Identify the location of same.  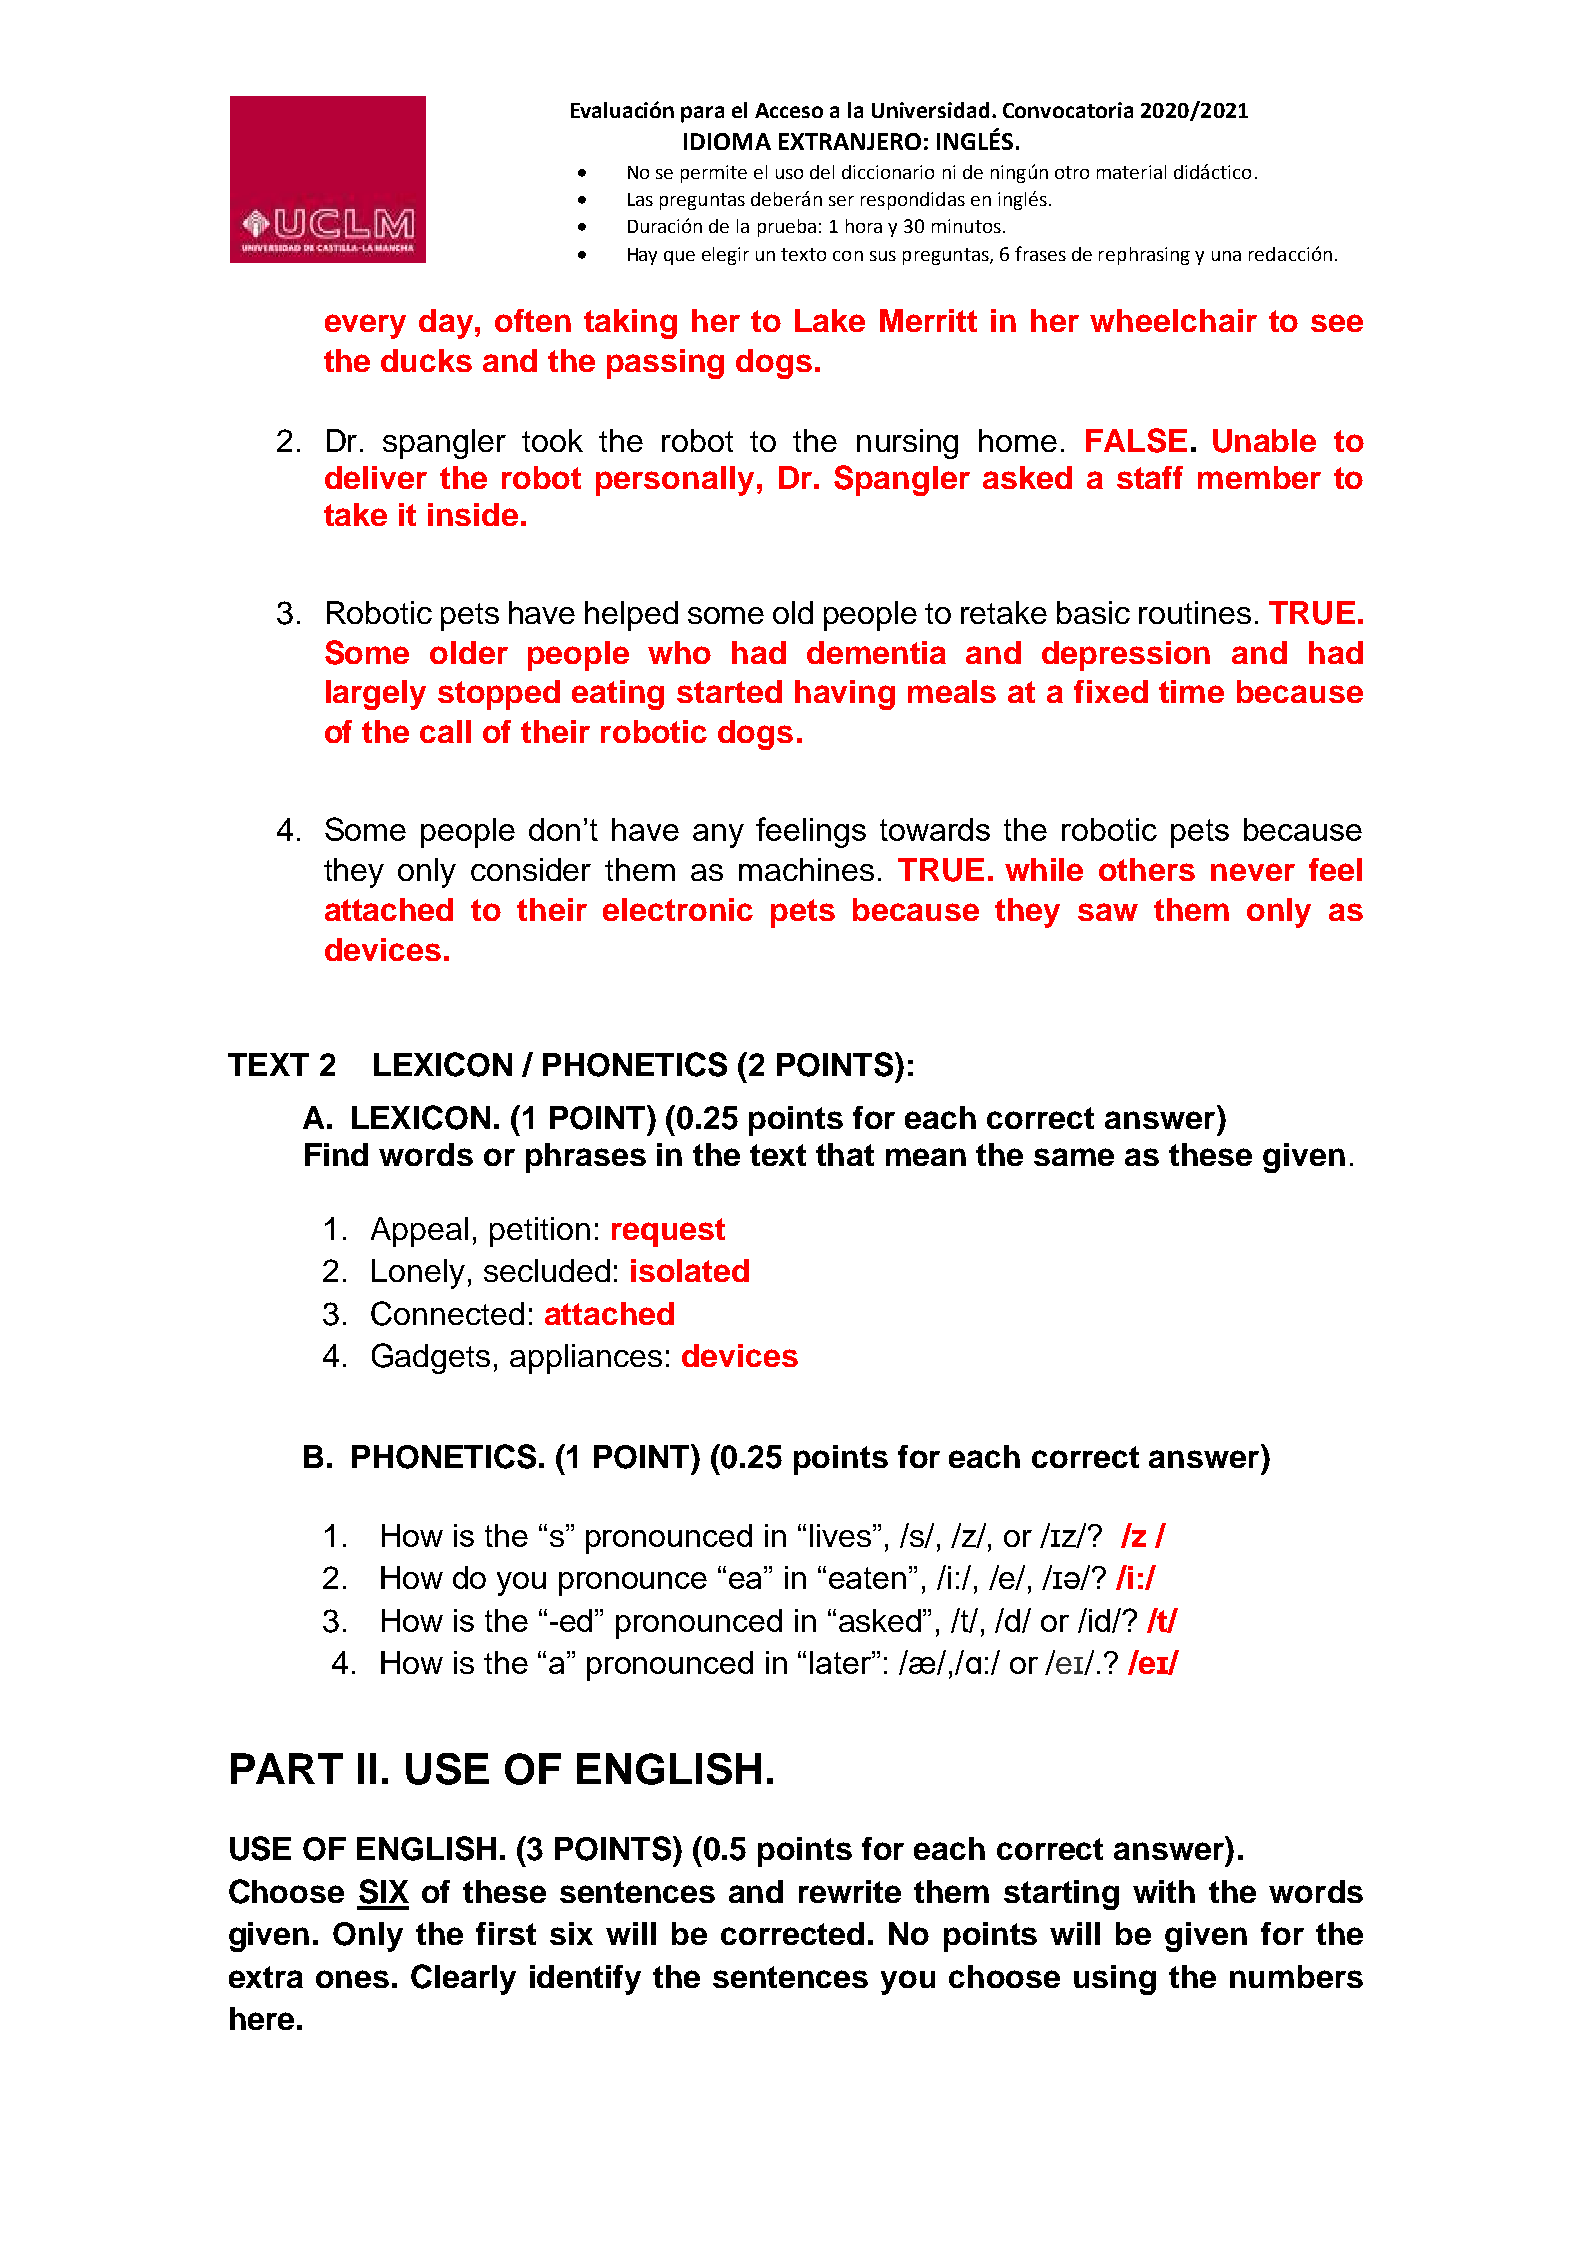
(1074, 1157).
